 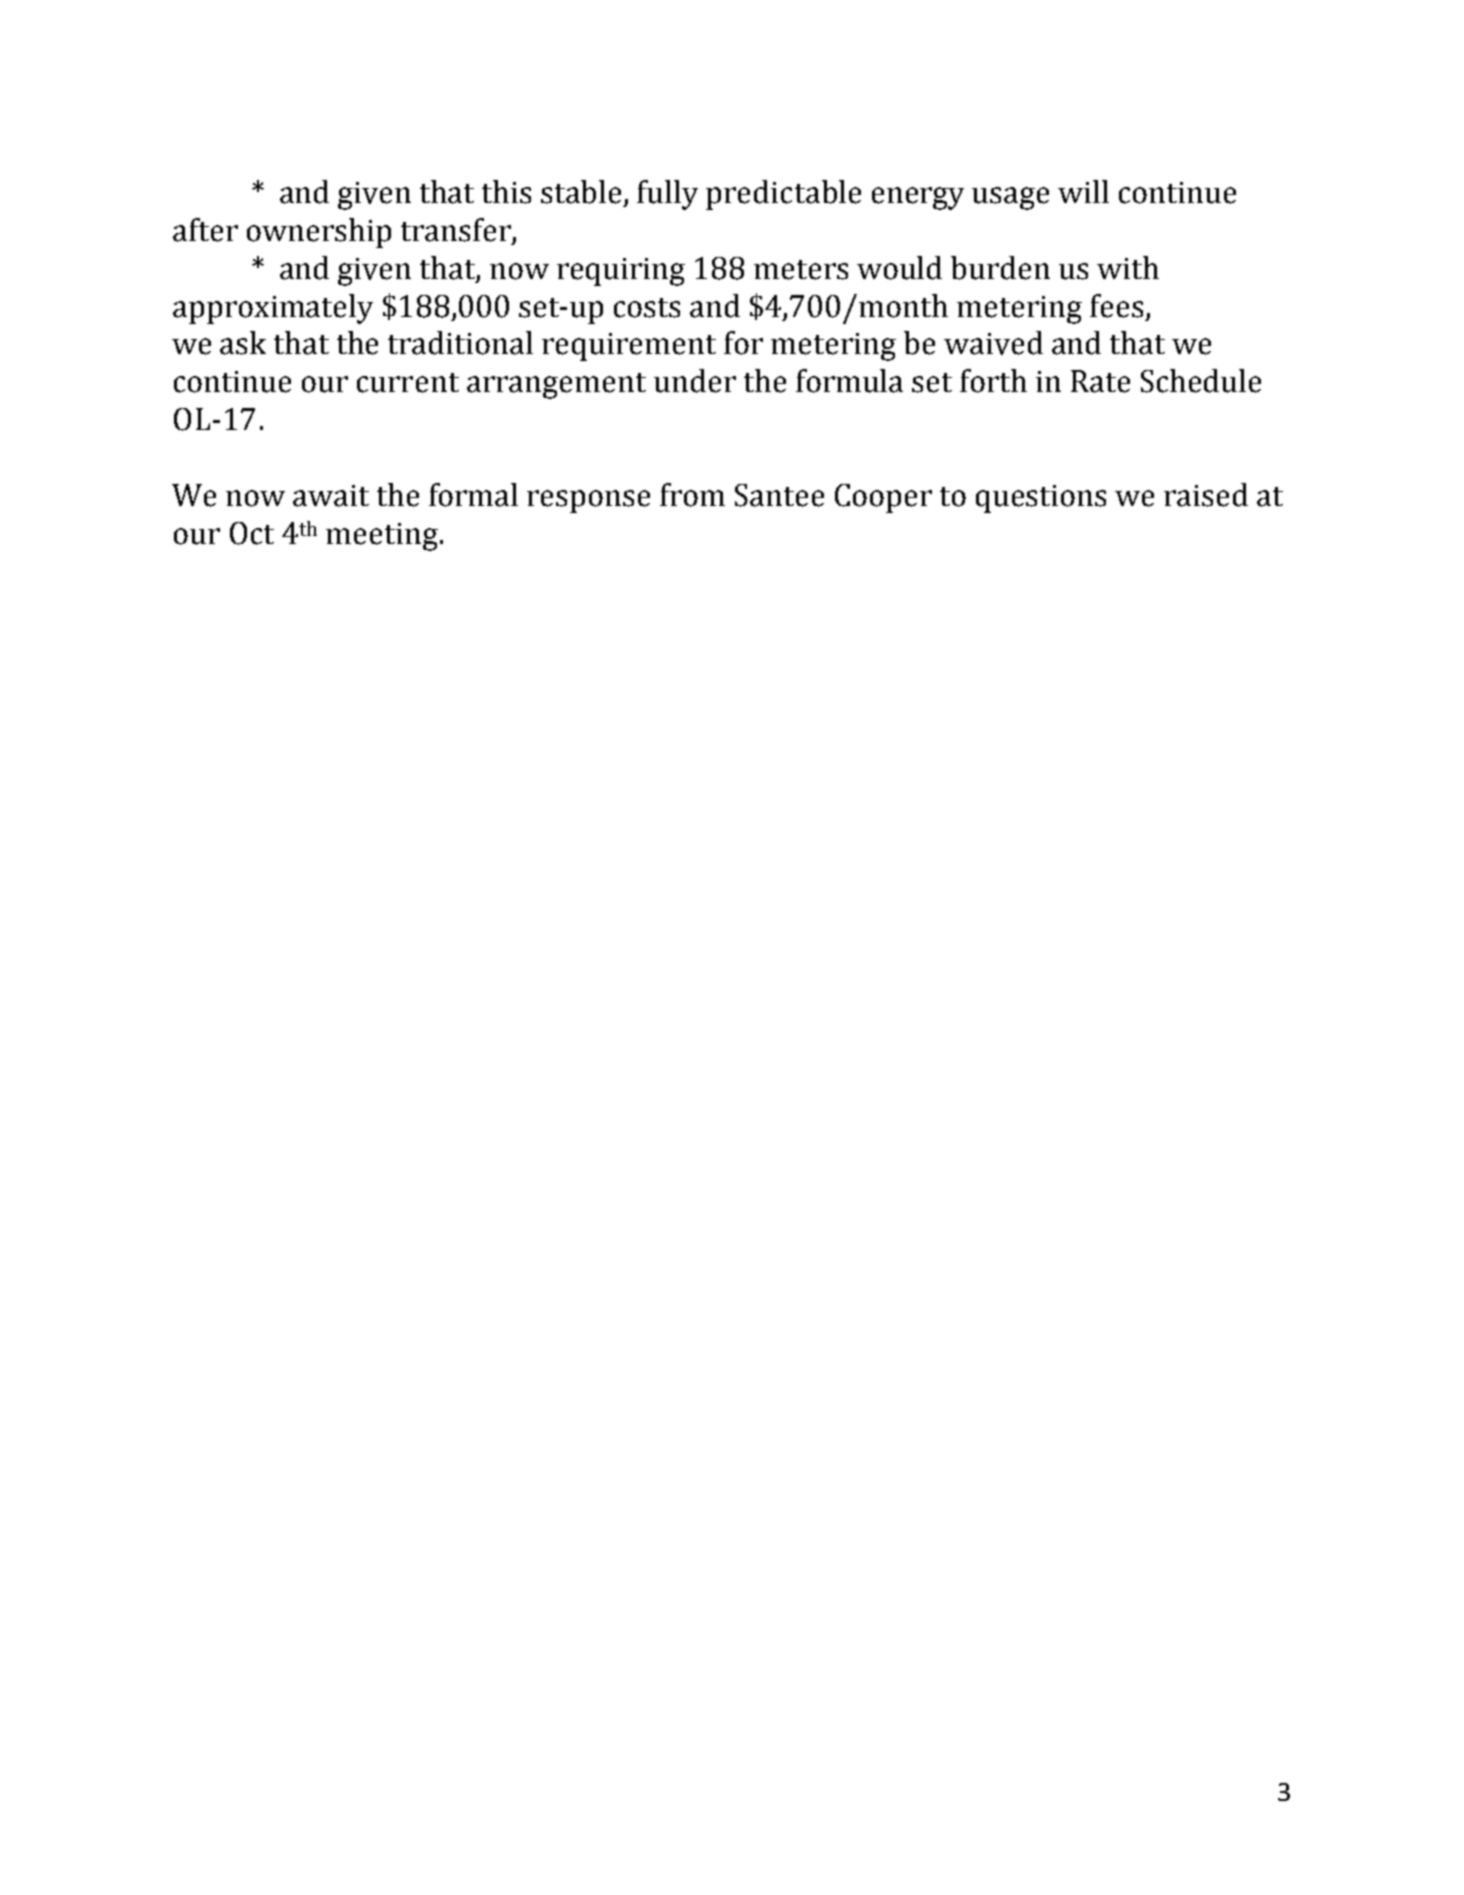 What do you see at coordinates (667, 195) in the screenshot?
I see `fully` at bounding box center [667, 195].
